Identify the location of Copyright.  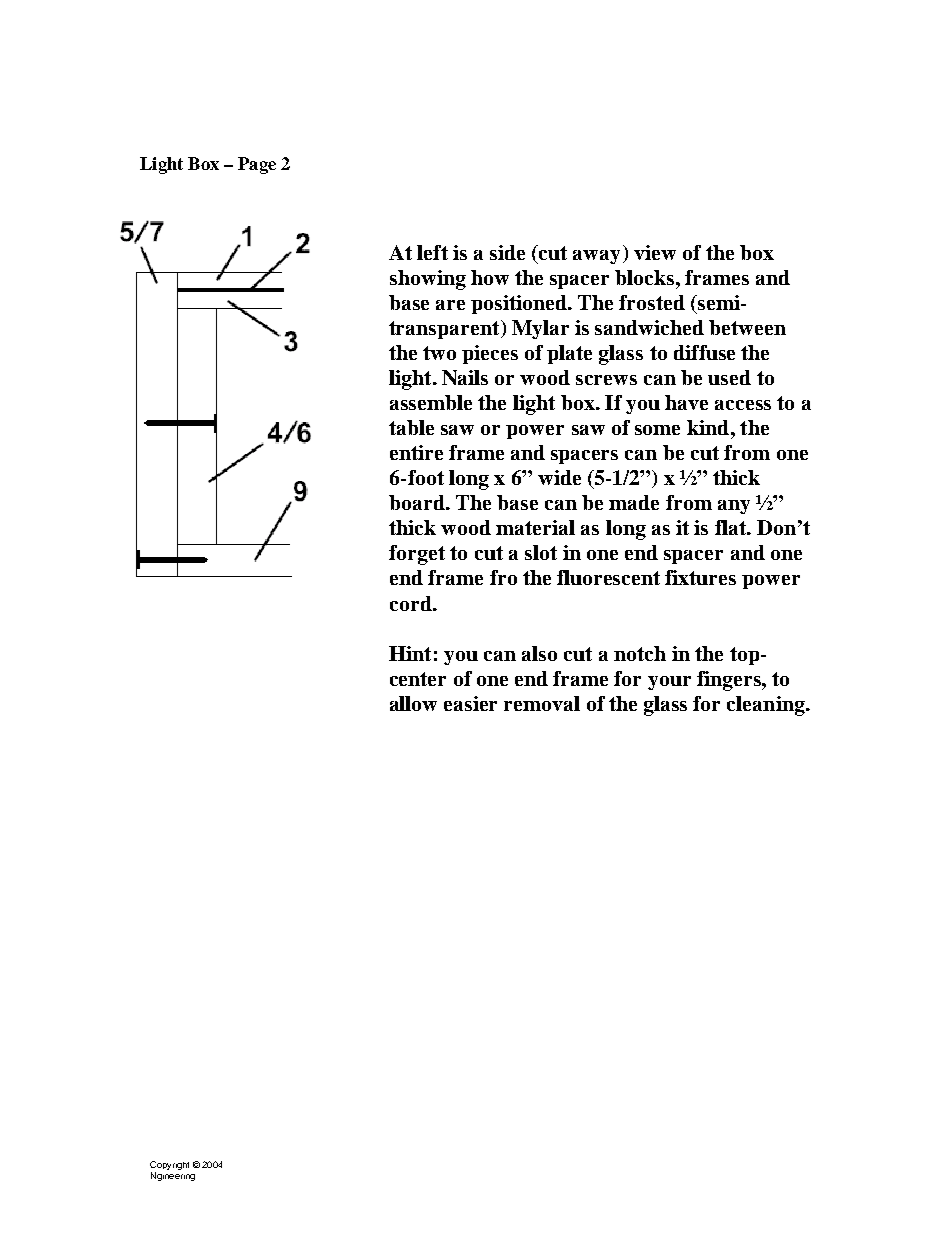
(169, 1167).
